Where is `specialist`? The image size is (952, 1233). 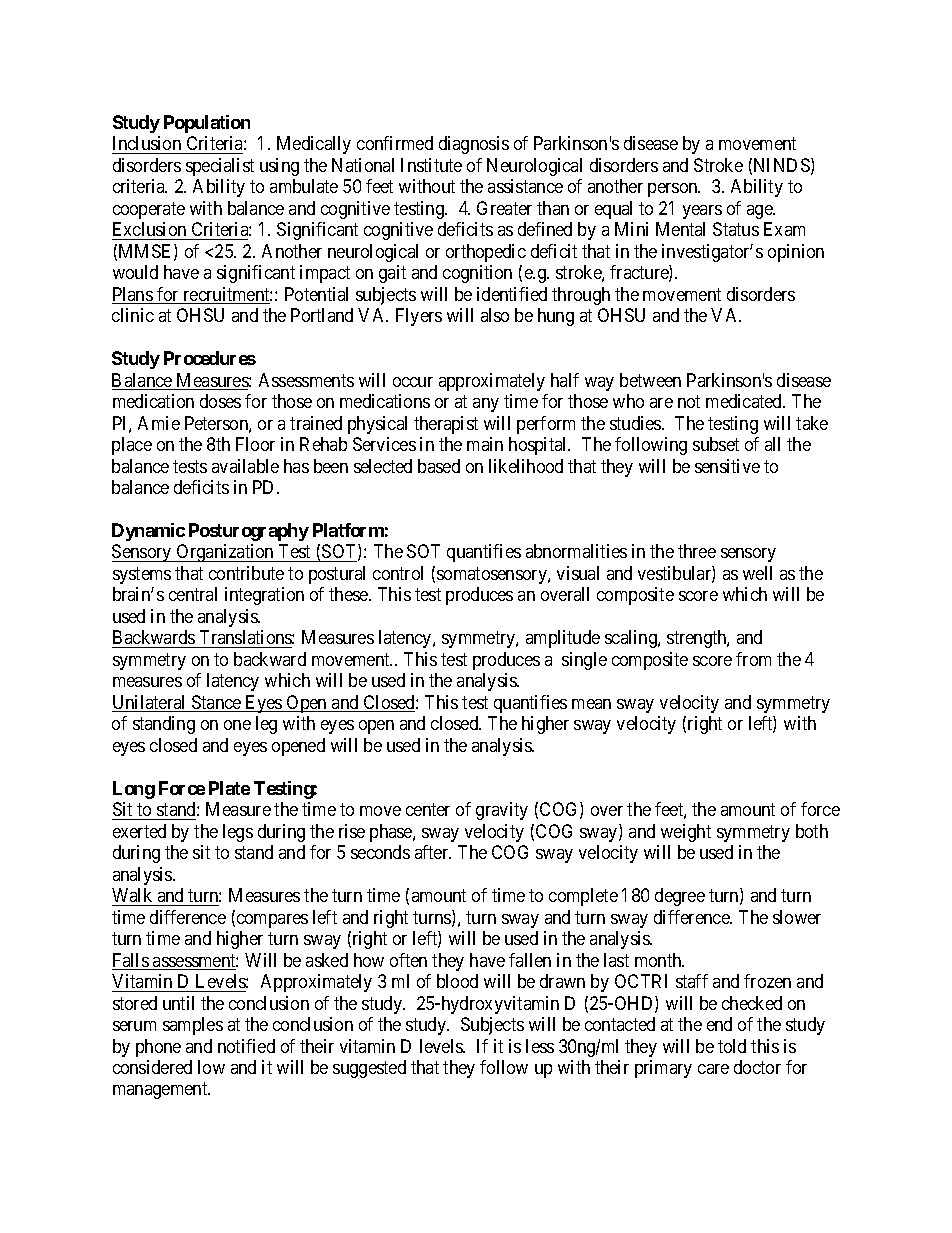
specialist is located at coordinates (220, 167).
